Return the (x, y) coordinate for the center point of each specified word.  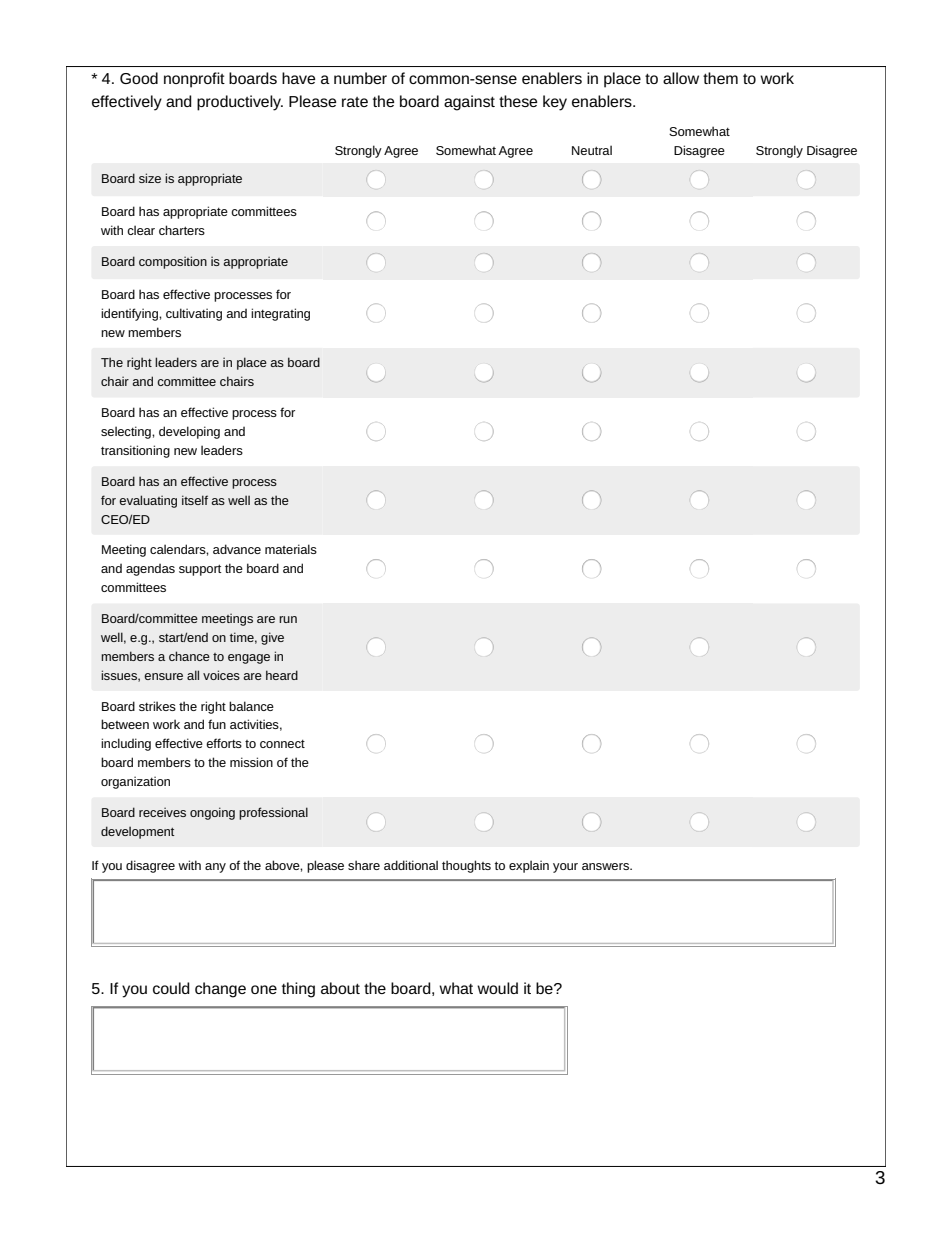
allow (681, 78)
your (565, 868)
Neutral (592, 150)
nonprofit (194, 80)
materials (291, 549)
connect (282, 744)
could (171, 988)
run (288, 619)
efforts (224, 743)
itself (195, 500)
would (497, 988)
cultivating (194, 314)
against (469, 103)
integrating (280, 314)
